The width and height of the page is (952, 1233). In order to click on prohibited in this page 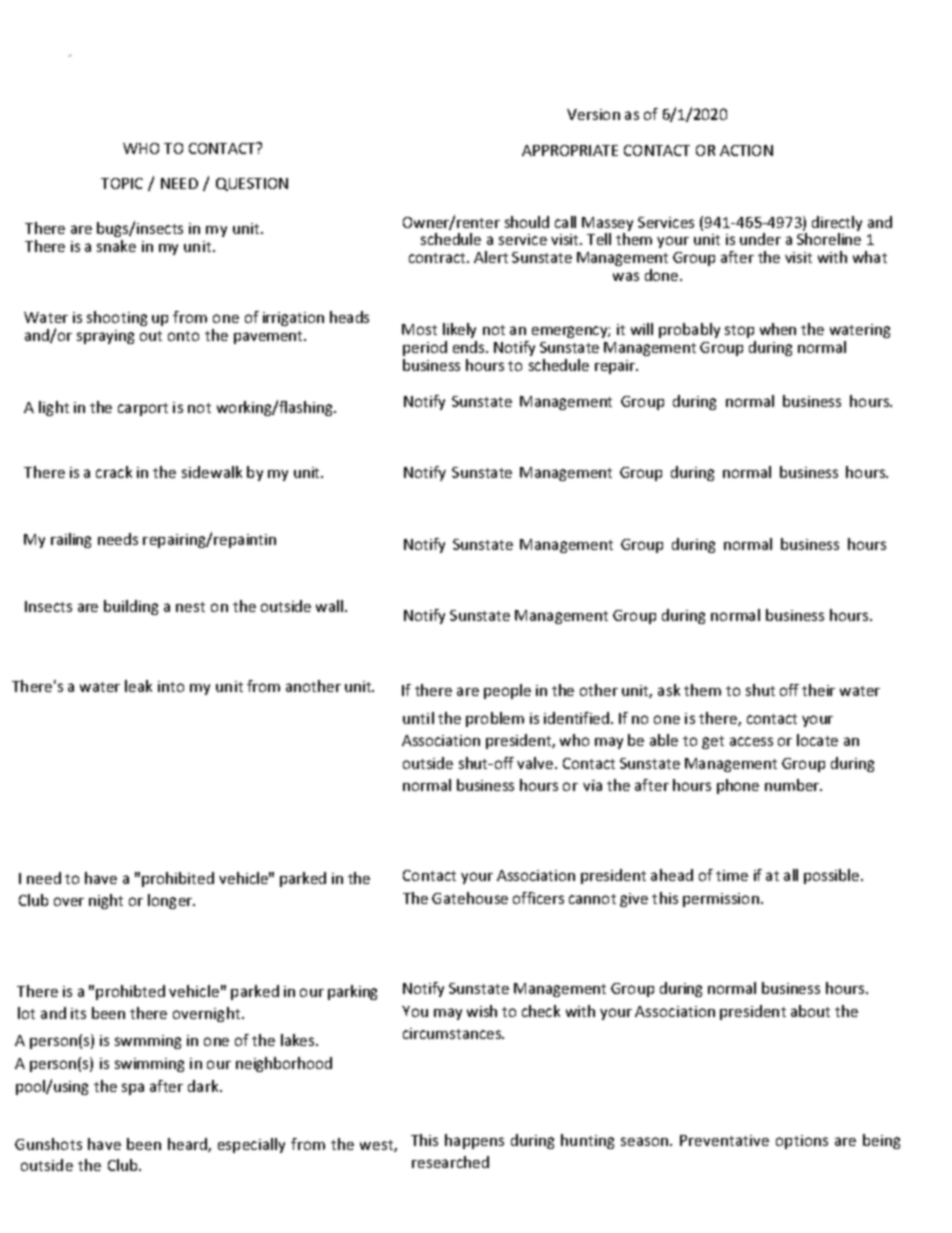, I will do `click(178, 879)`.
